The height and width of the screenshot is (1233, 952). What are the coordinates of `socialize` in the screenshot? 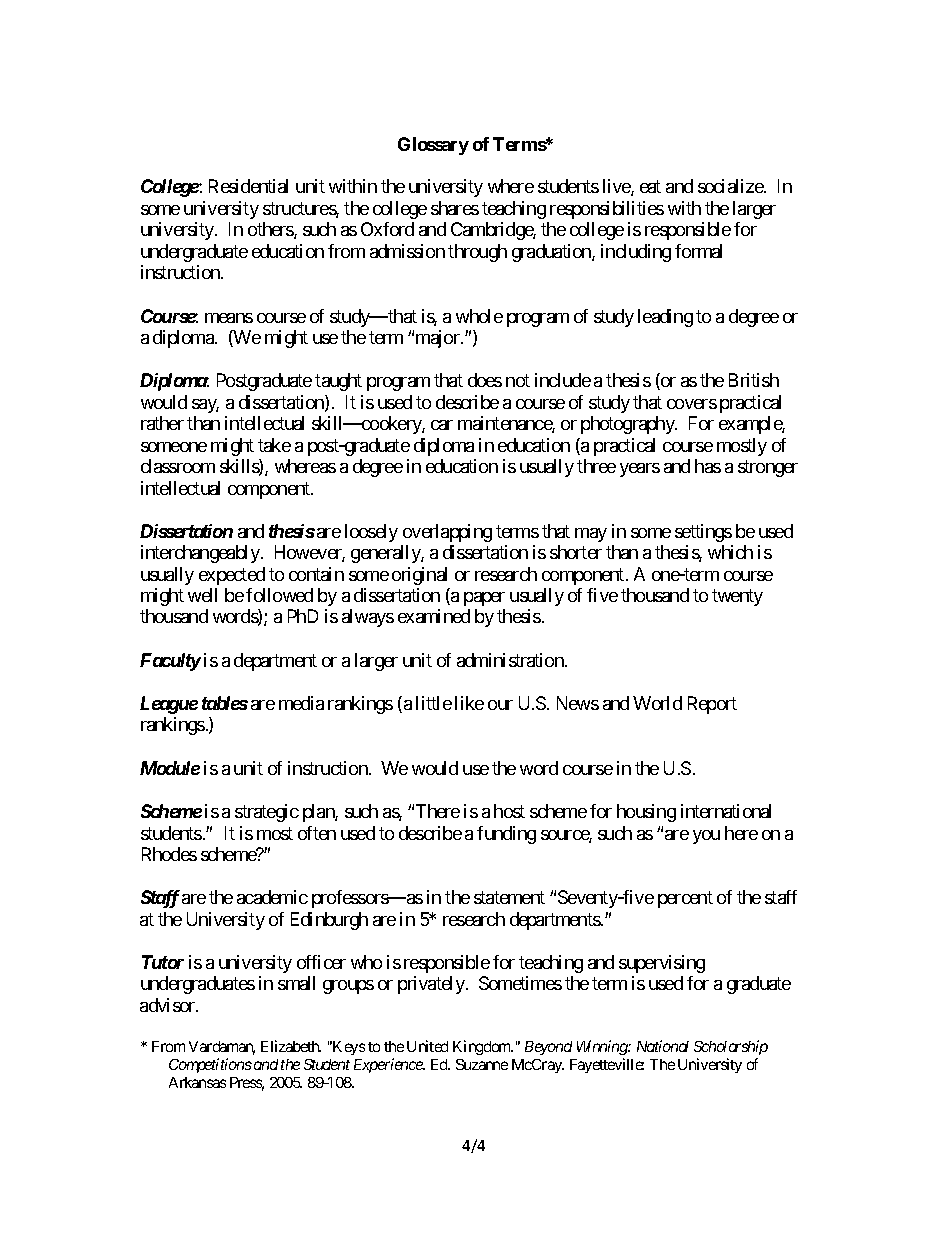 It's located at (731, 186).
